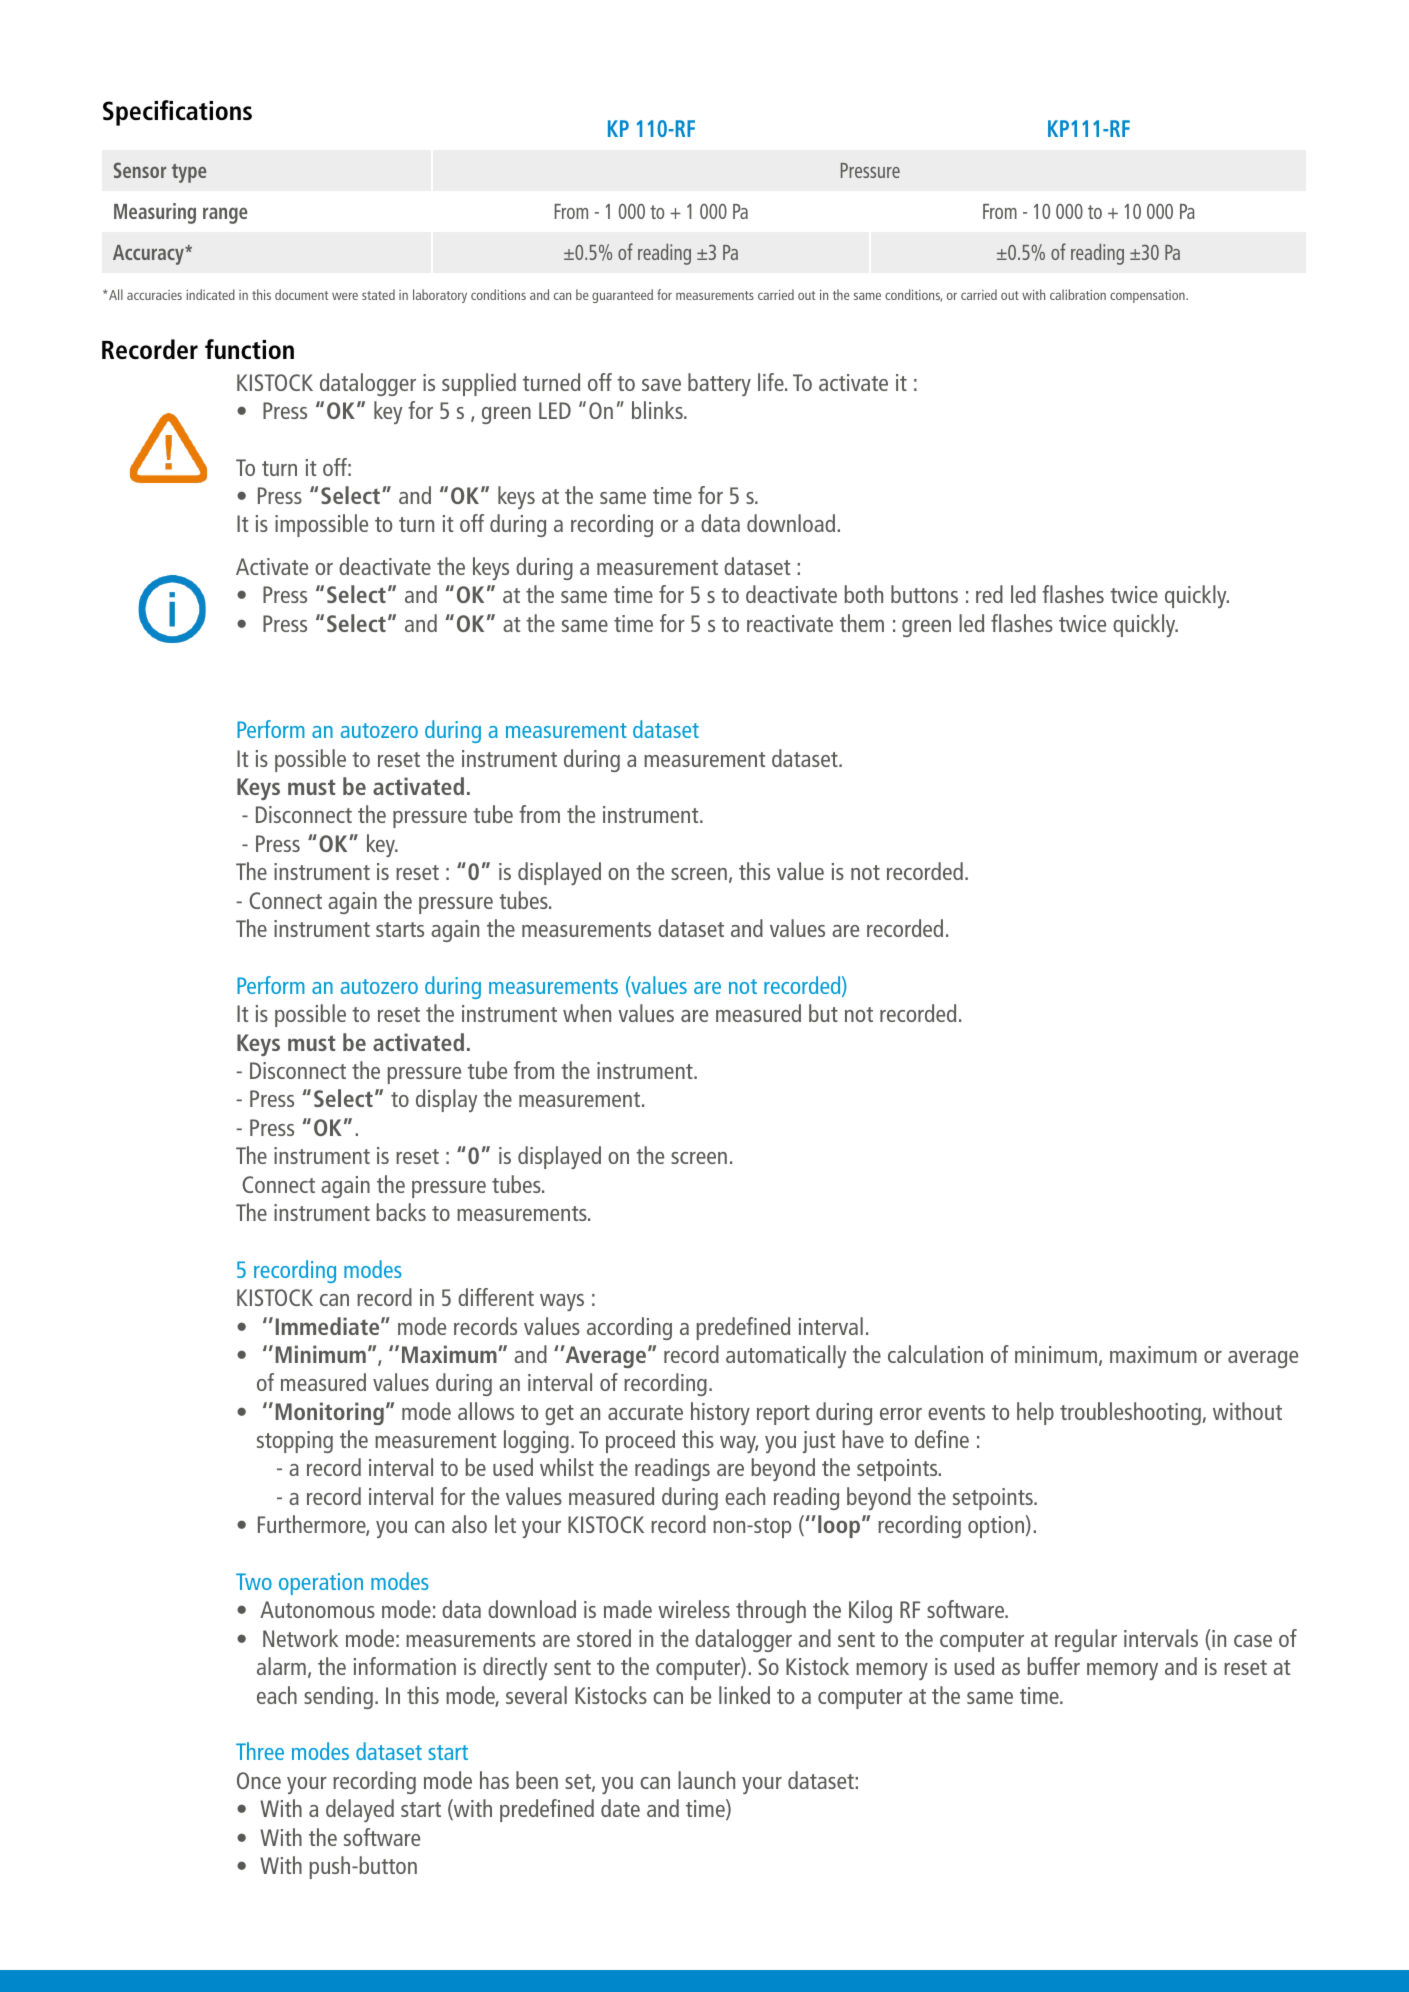 The width and height of the screenshot is (1409, 1992). I want to click on guaranteed, so click(622, 296).
